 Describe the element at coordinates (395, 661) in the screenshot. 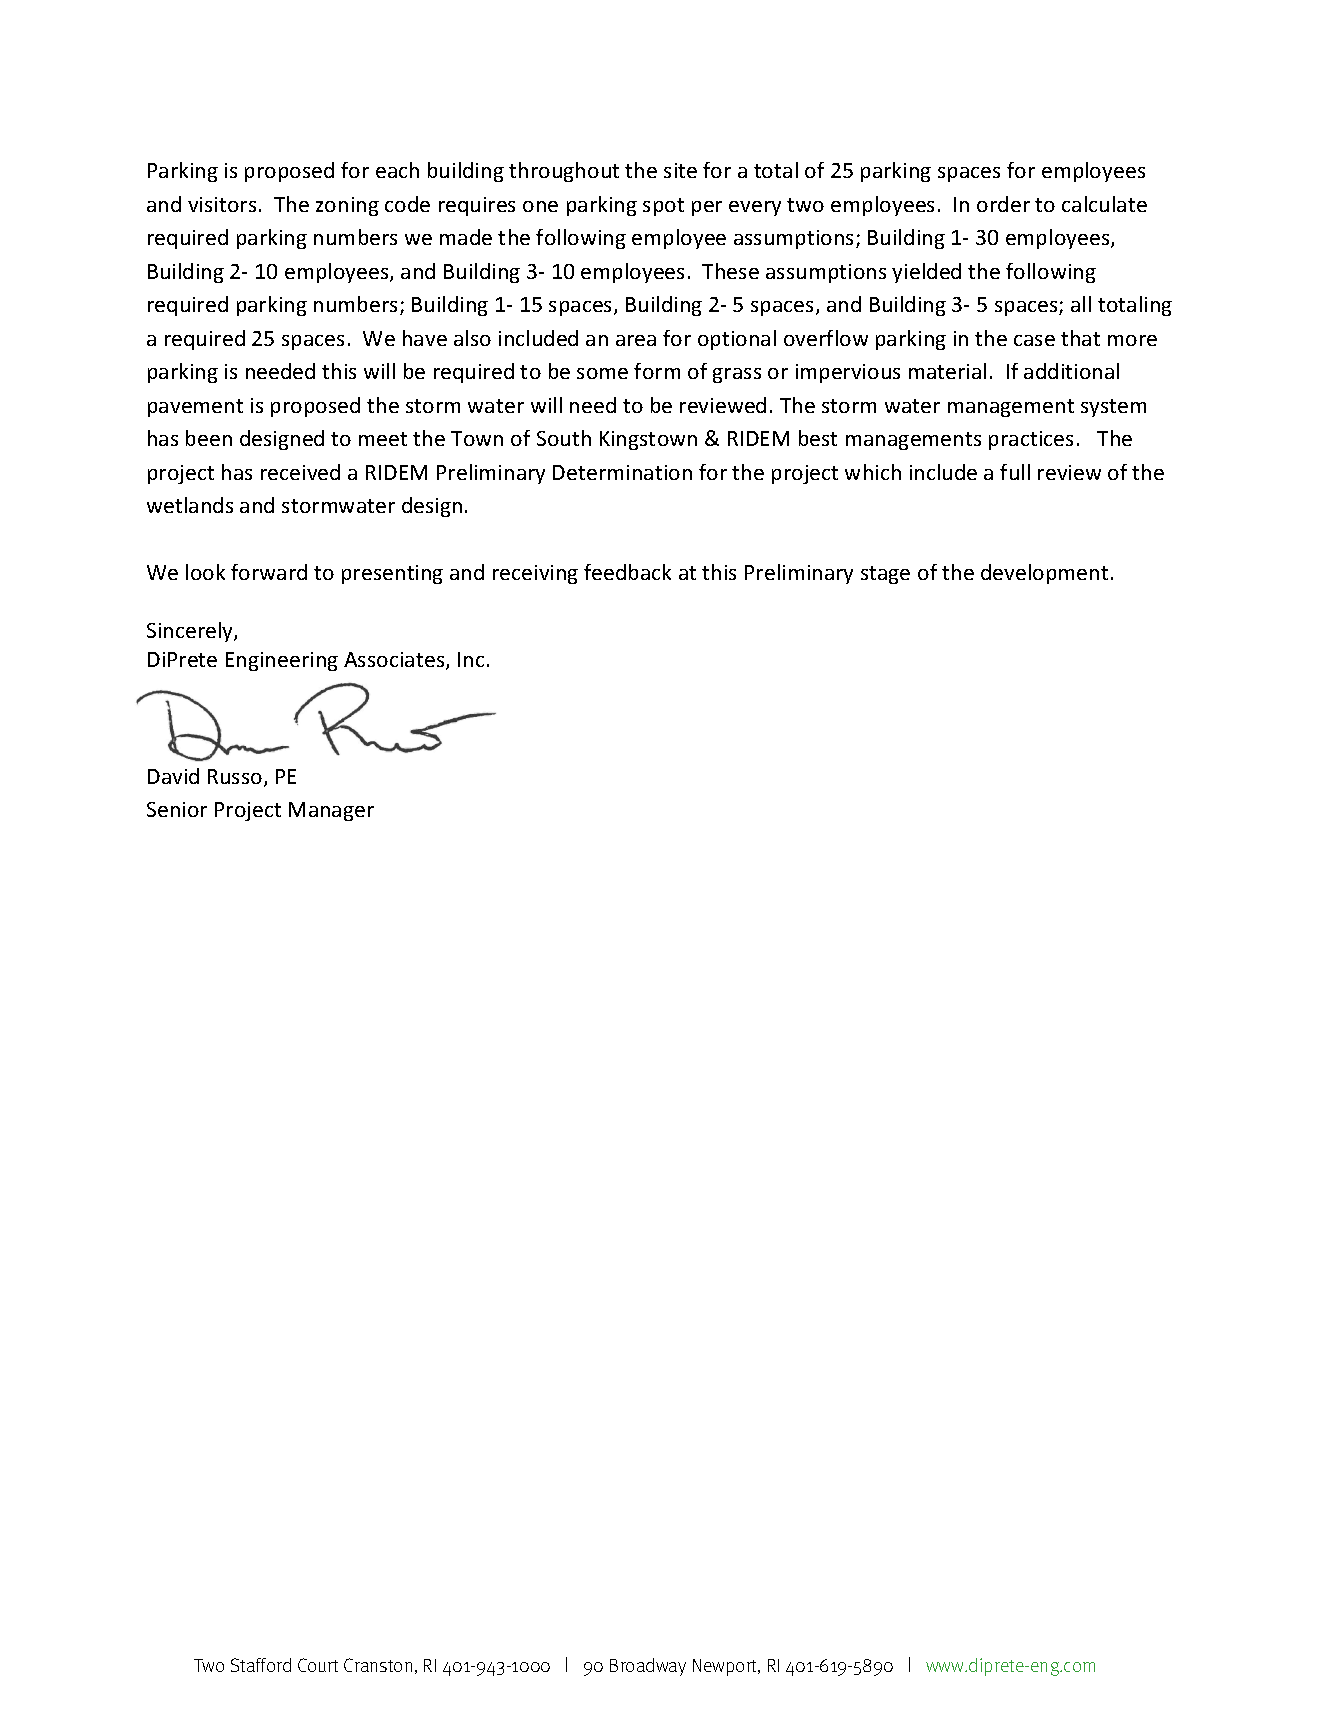

I see `Associates` at that location.
